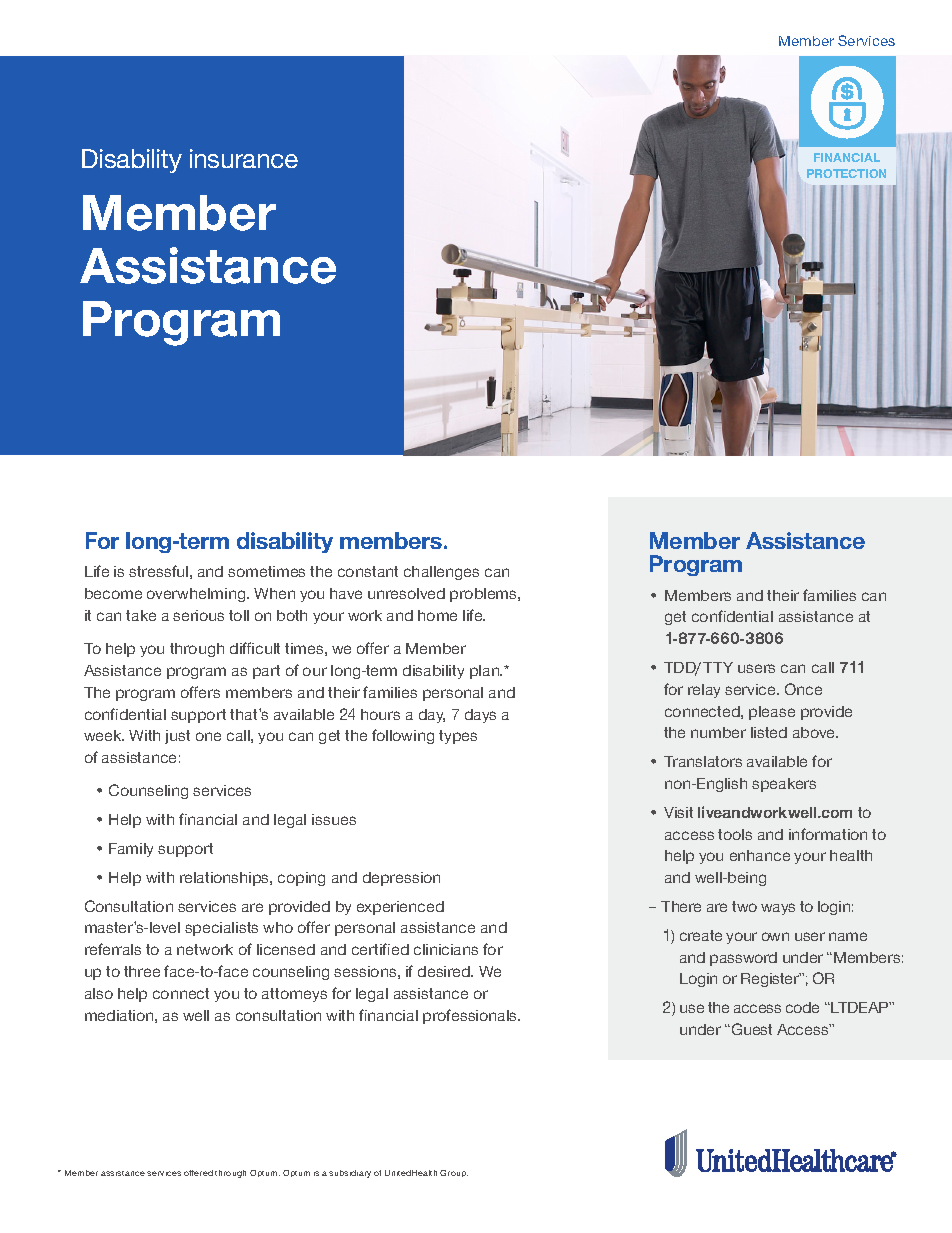 The image size is (952, 1233). I want to click on challenges, so click(441, 573).
